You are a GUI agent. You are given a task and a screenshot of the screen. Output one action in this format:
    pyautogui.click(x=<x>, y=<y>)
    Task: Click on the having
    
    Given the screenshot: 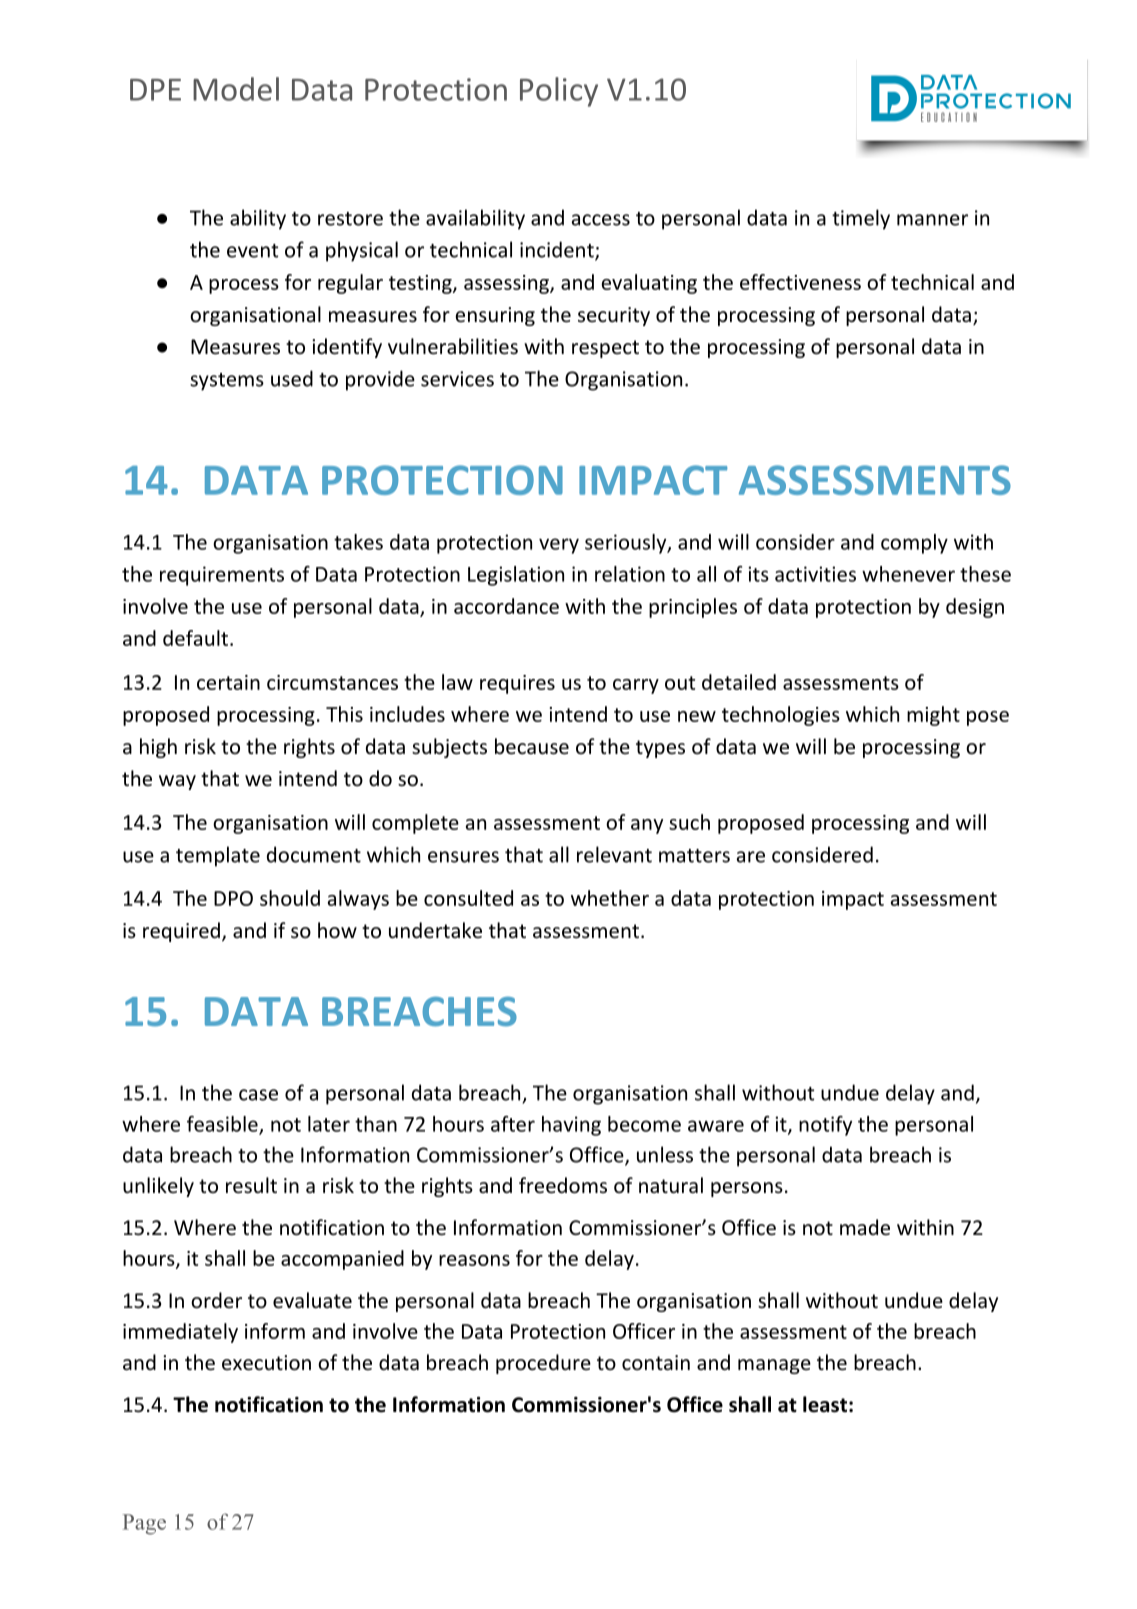 What is the action you would take?
    pyautogui.click(x=571, y=1126)
